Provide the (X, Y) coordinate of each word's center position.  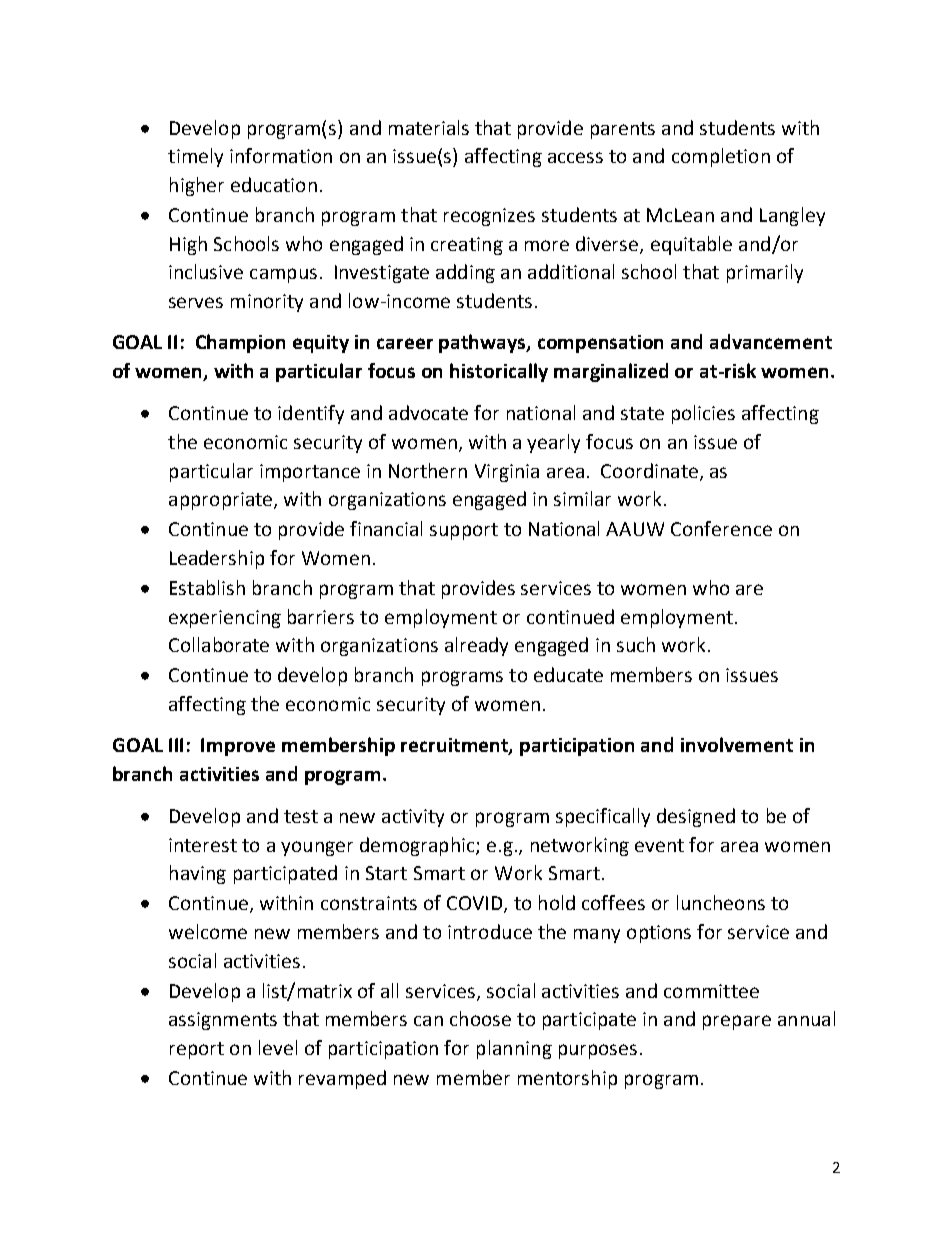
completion (721, 157)
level (278, 1047)
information (281, 155)
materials (429, 127)
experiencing (225, 619)
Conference (721, 528)
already (476, 646)
